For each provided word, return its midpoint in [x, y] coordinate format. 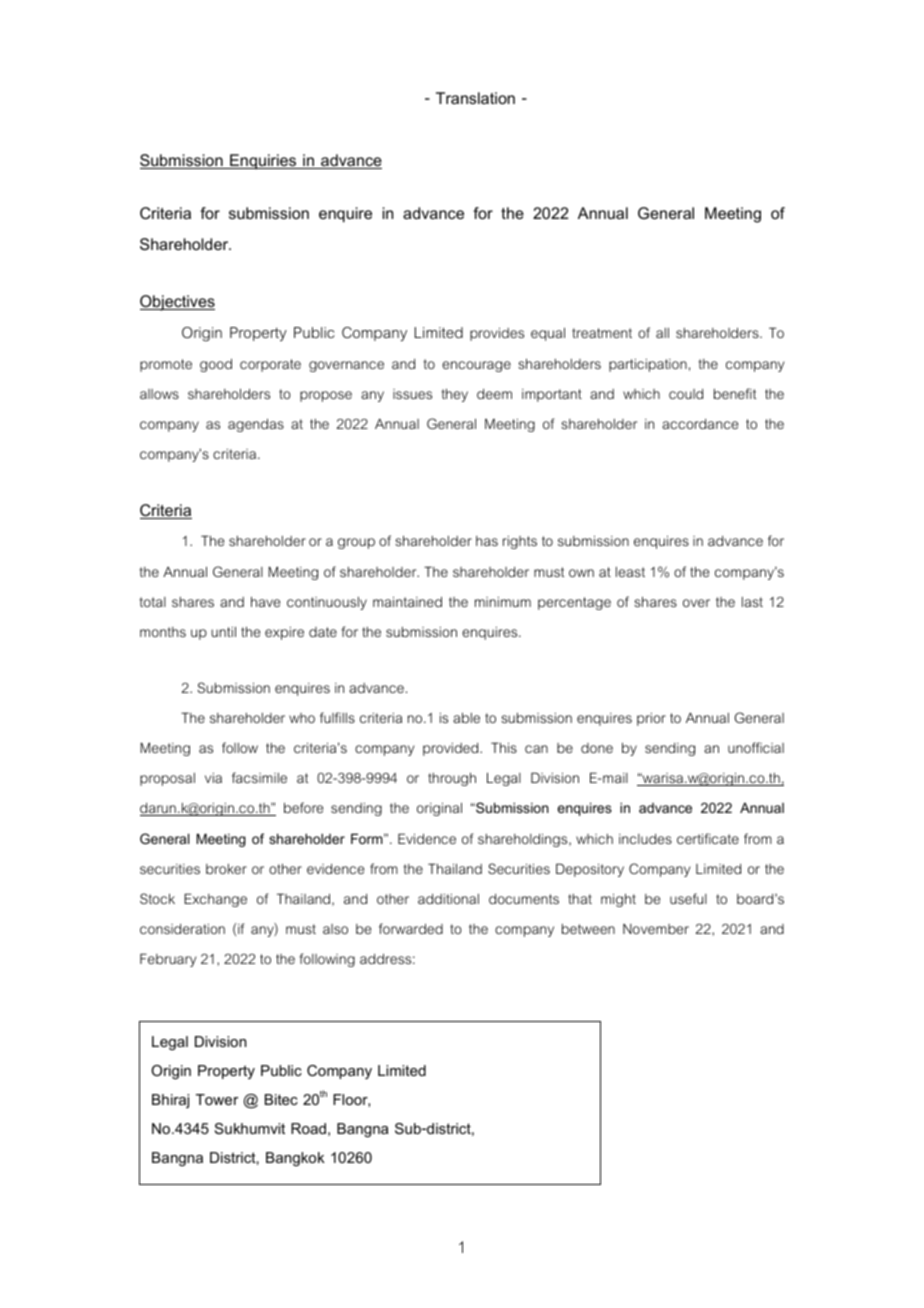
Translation [475, 98]
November [656, 929]
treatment [602, 333]
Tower [217, 1099]
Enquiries [263, 161]
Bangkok [295, 1159]
